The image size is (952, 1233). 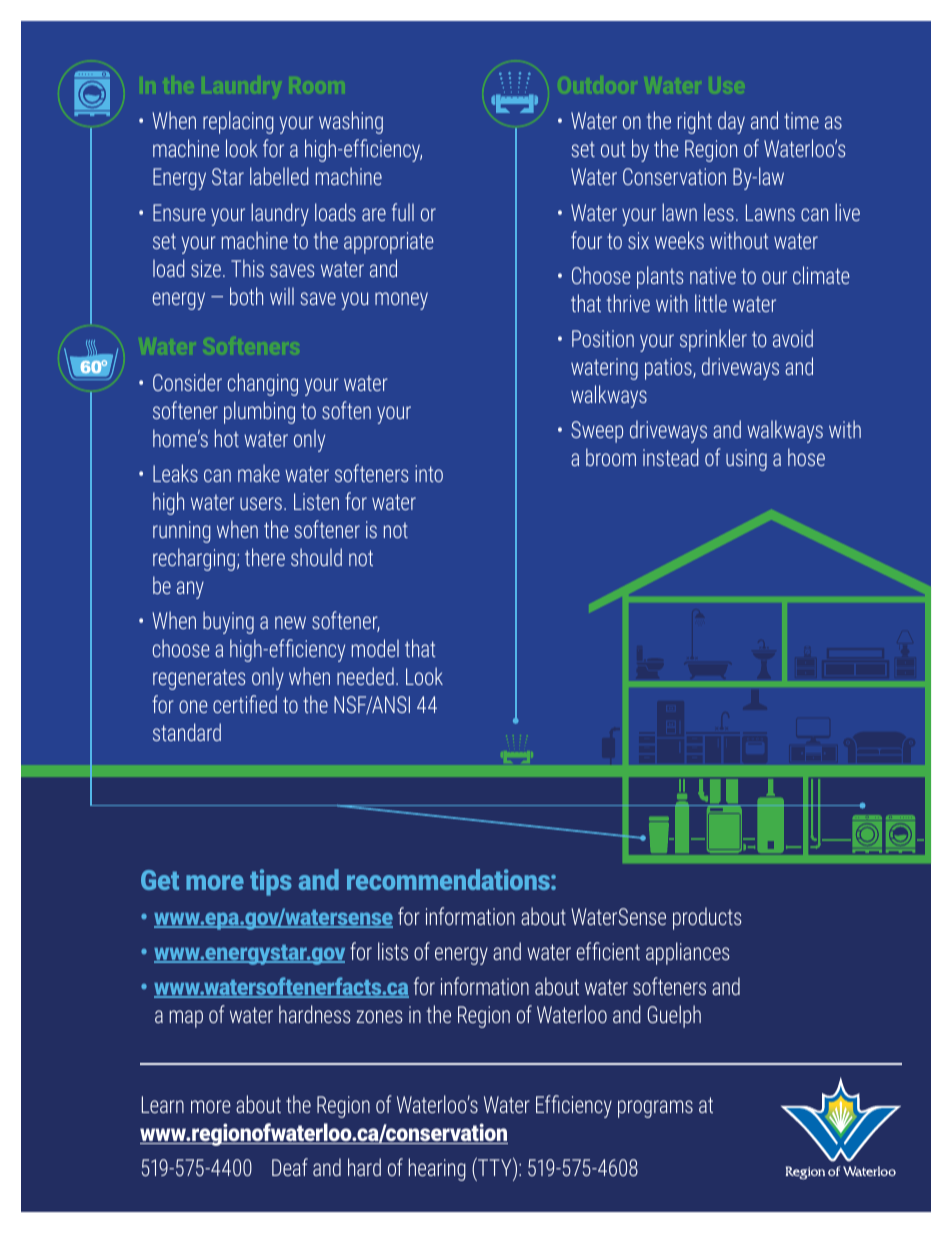 I want to click on day, so click(x=731, y=122).
